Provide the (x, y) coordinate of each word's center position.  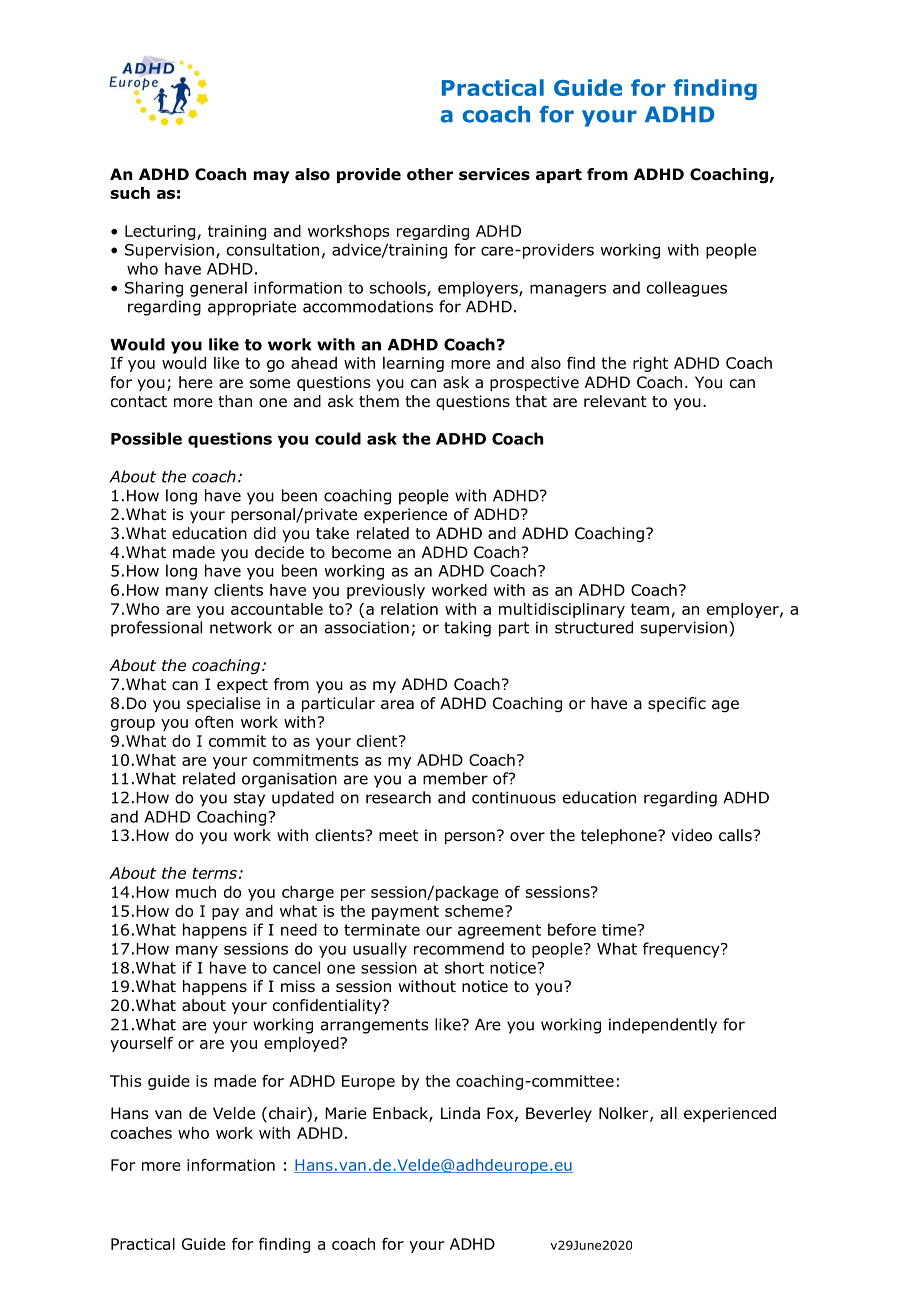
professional (156, 629)
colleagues (687, 289)
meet (398, 835)
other (430, 174)
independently (663, 1026)
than (235, 401)
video (691, 835)
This (125, 1081)
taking (467, 629)
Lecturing (160, 232)
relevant (615, 401)
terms (214, 873)
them (379, 401)
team (650, 609)
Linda (460, 1113)
